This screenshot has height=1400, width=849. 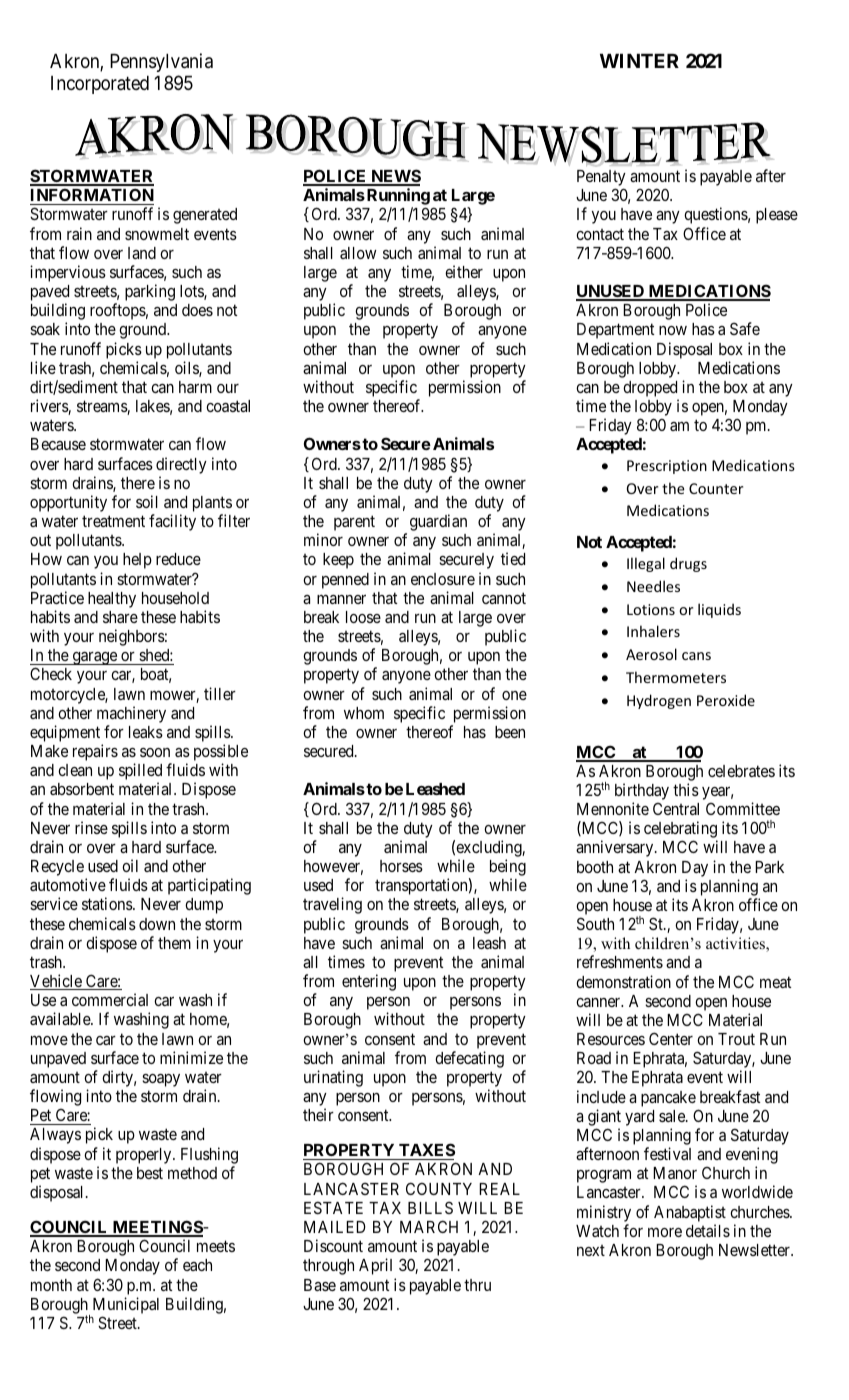 What do you see at coordinates (639, 61) in the screenshot?
I see `WINTER` at bounding box center [639, 61].
